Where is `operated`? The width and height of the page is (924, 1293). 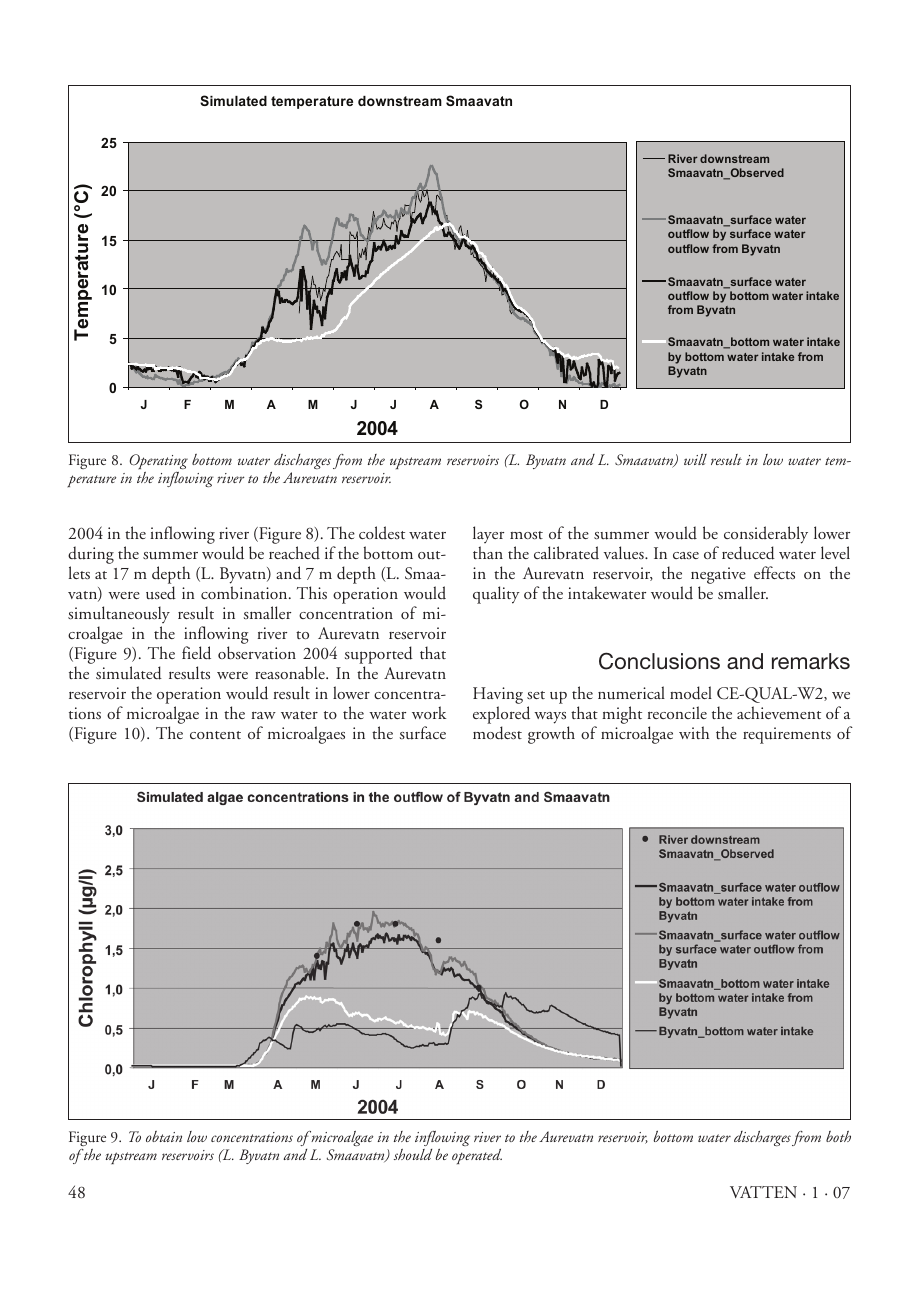
operated is located at coordinates (477, 1156).
